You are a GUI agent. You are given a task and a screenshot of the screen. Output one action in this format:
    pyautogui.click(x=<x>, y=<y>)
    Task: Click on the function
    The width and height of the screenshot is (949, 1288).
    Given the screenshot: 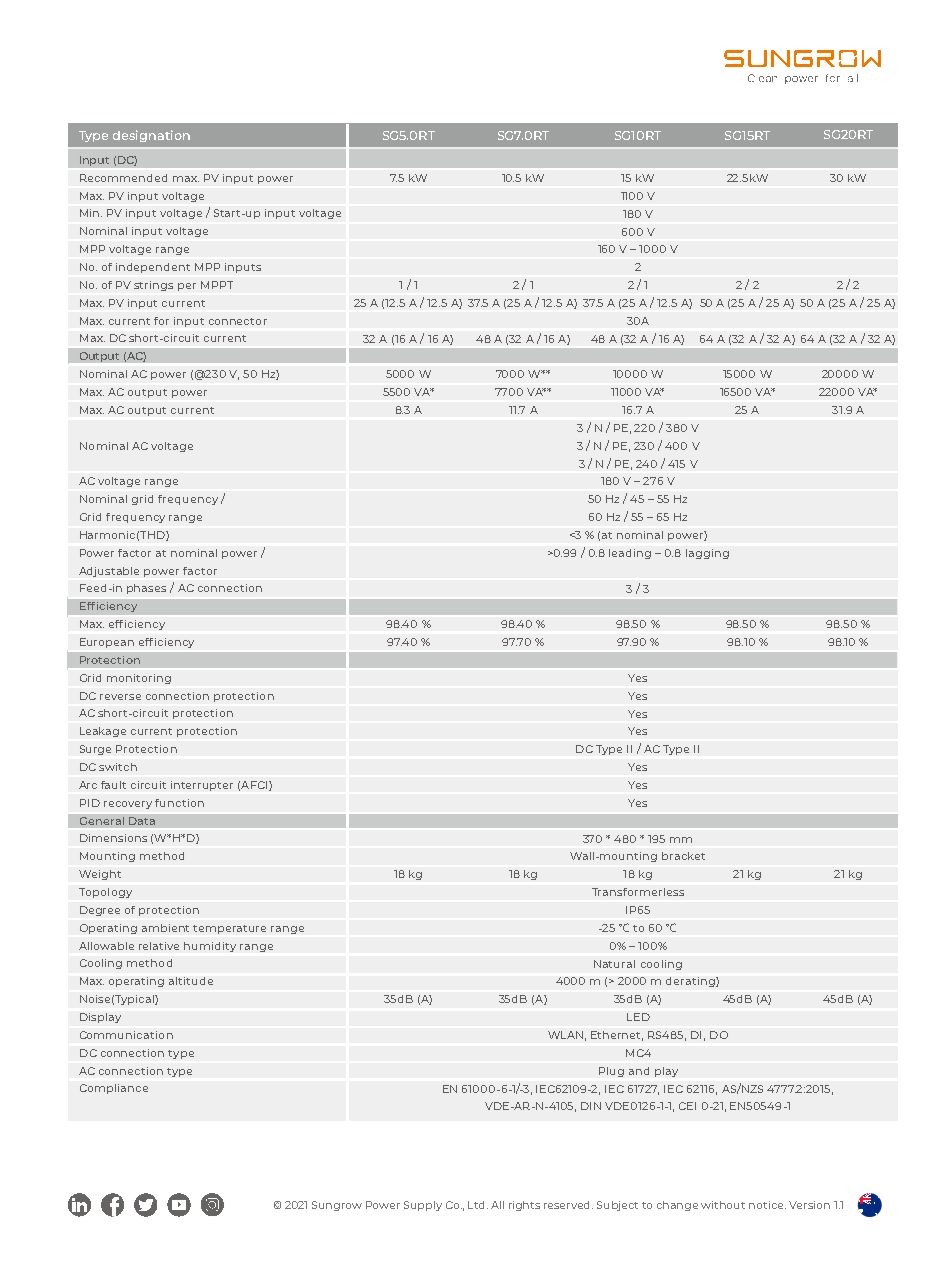 What is the action you would take?
    pyautogui.click(x=179, y=803)
